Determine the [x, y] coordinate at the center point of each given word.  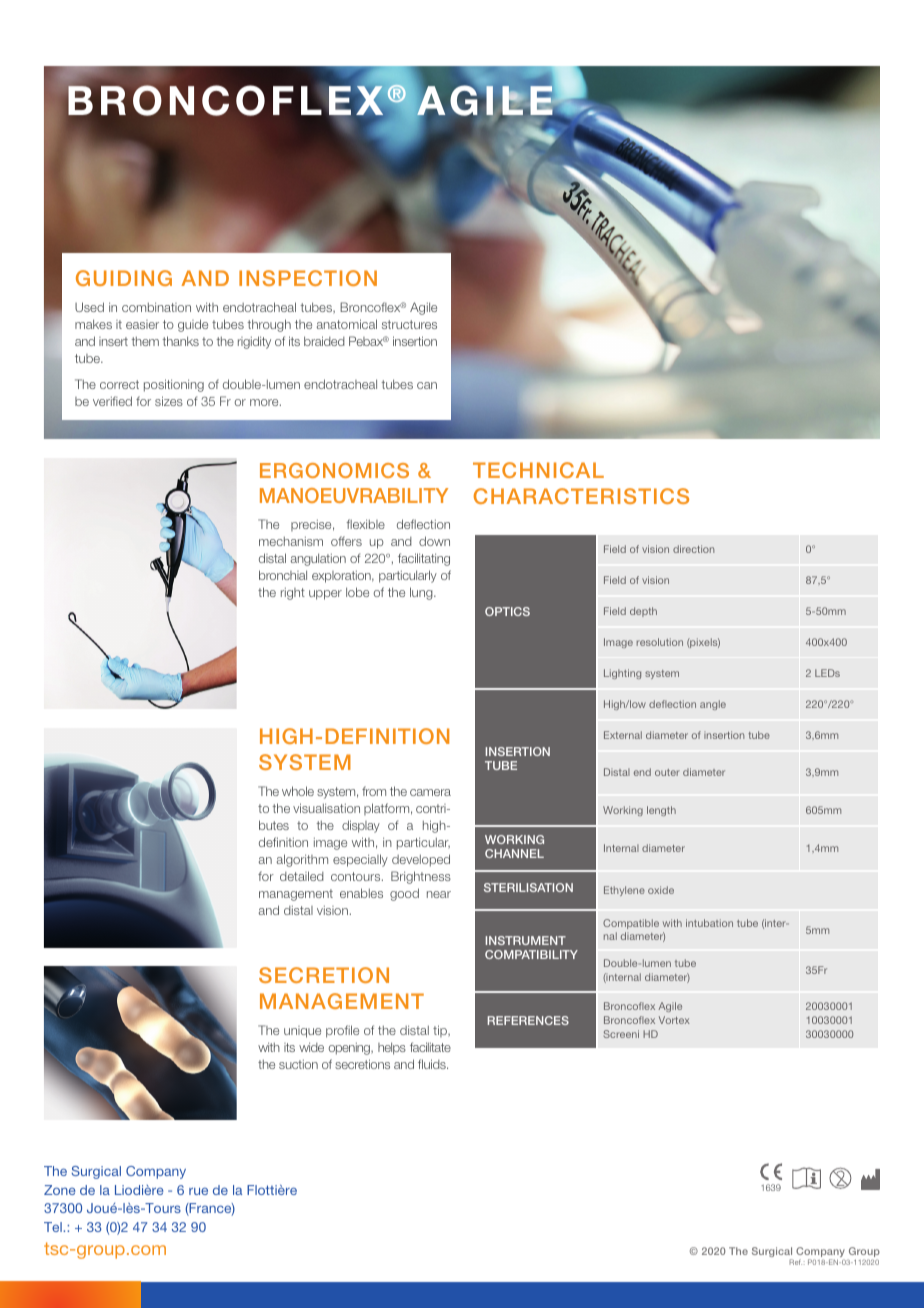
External [623, 735]
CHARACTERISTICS [581, 496]
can [427, 385]
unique [302, 1032]
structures [409, 324]
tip [441, 1031]
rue [198, 1191]
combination [156, 307]
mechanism [291, 541]
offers [346, 541]
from [374, 791]
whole [298, 791]
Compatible [631, 924]
